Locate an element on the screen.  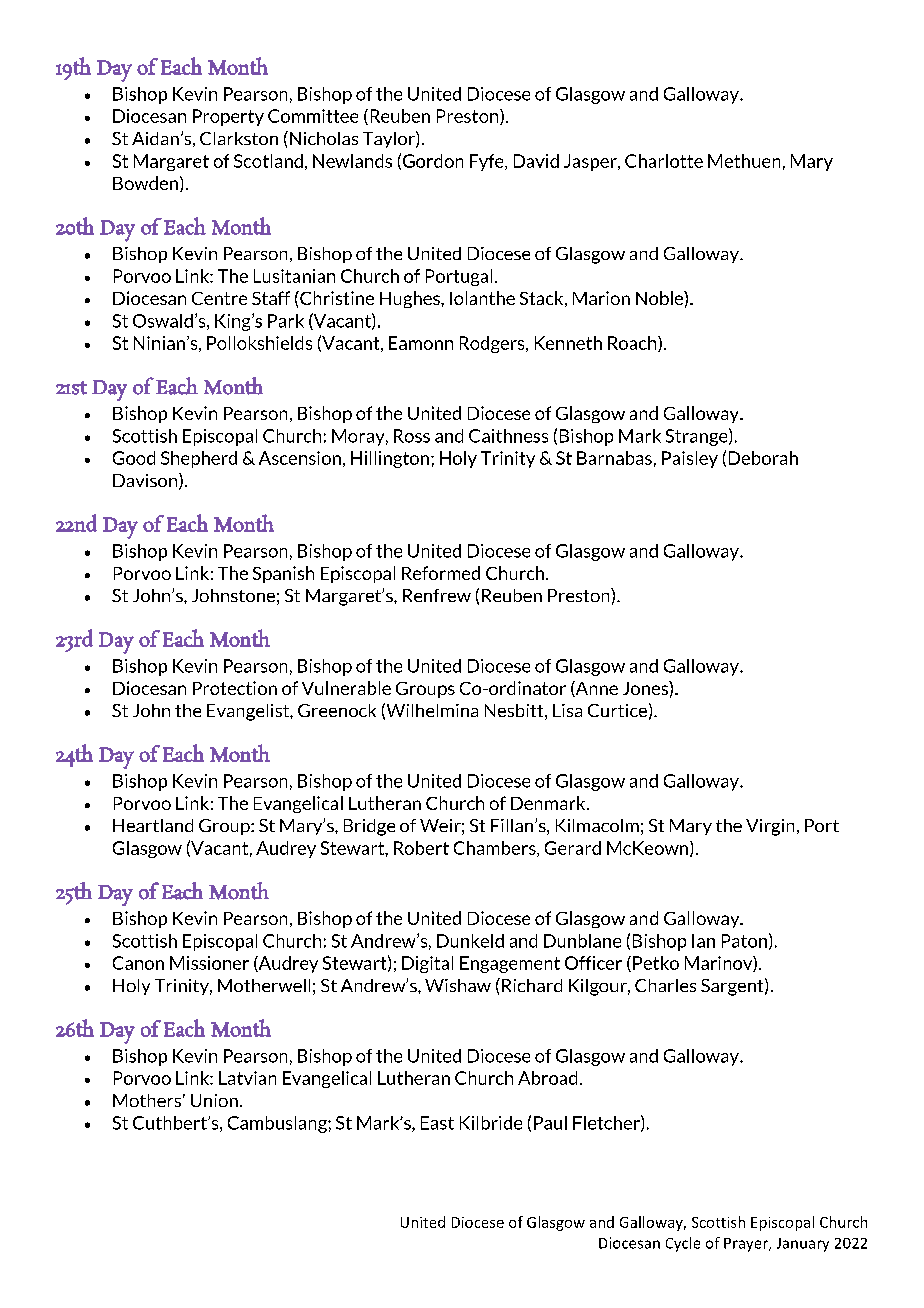
Prayer is located at coordinates (747, 1245).
